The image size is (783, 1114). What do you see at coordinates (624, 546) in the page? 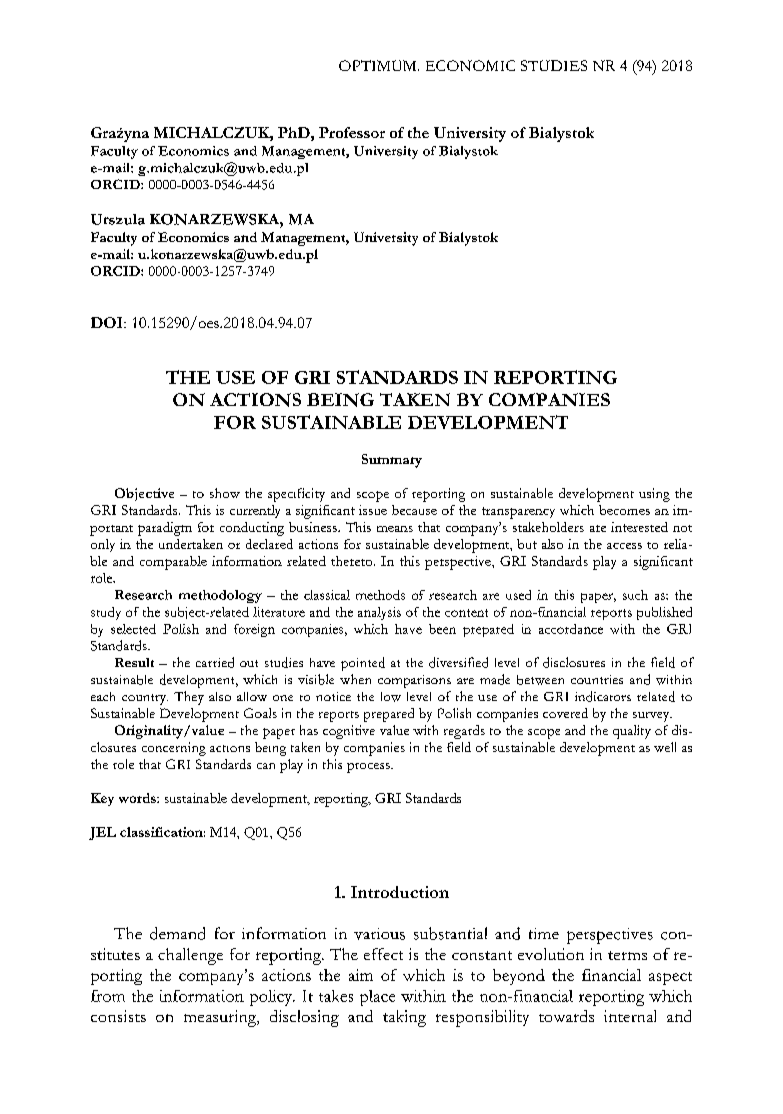
I see `access` at bounding box center [624, 546].
